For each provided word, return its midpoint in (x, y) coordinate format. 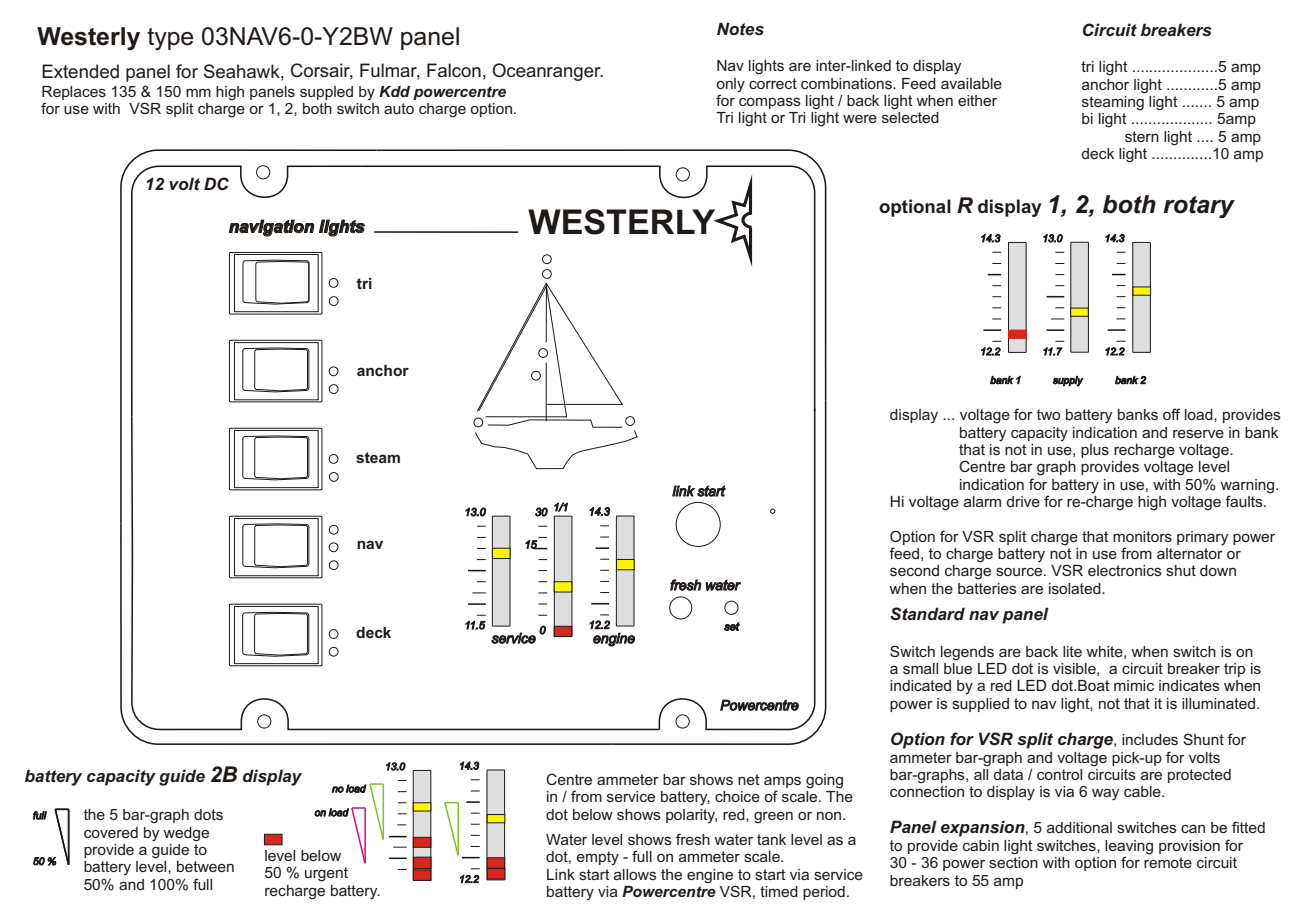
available (971, 83)
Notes (740, 28)
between (205, 866)
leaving (1129, 848)
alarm (982, 501)
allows (635, 874)
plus (1095, 451)
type (170, 39)
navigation (272, 228)
